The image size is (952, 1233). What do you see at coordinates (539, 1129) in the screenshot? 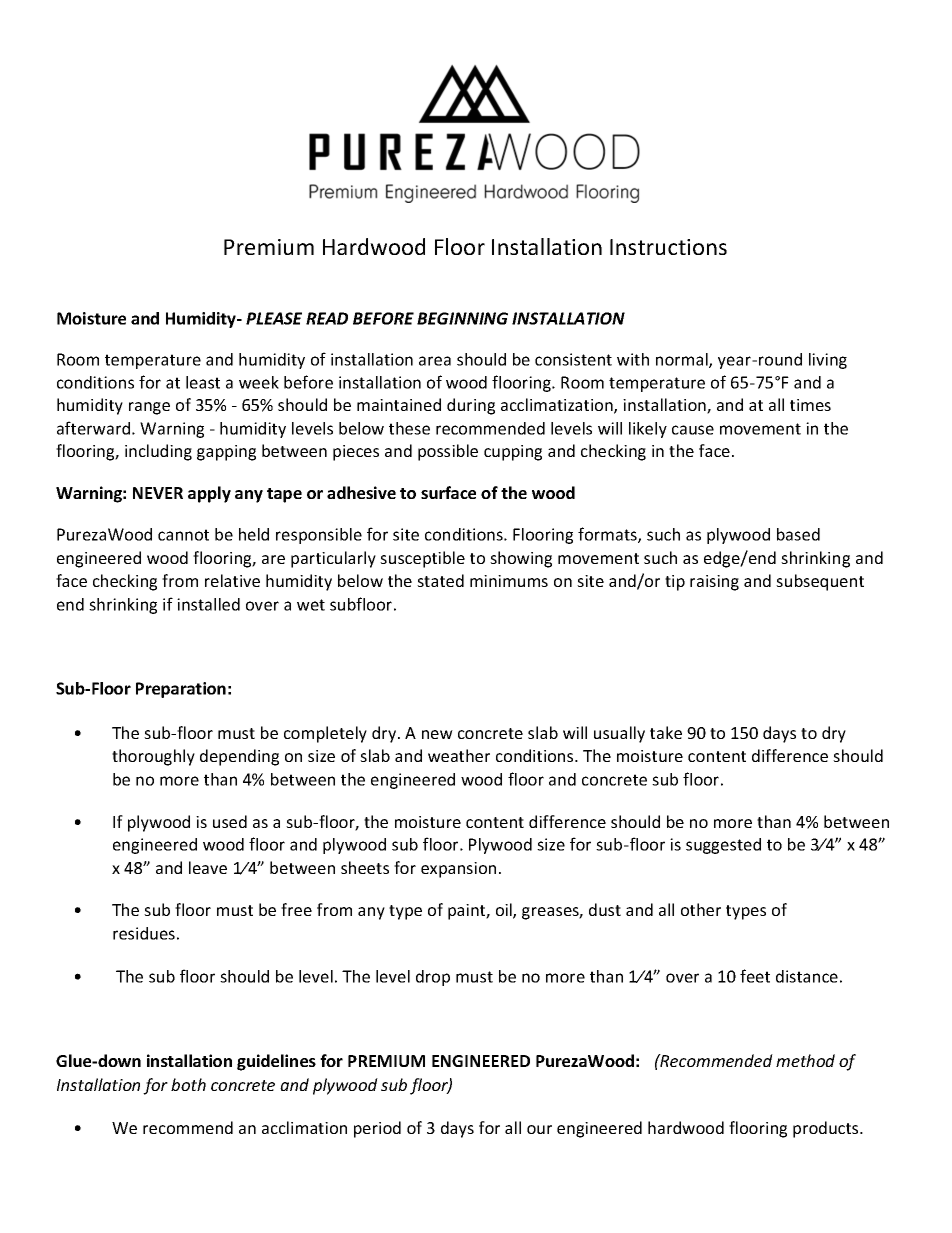
I see `our` at bounding box center [539, 1129].
